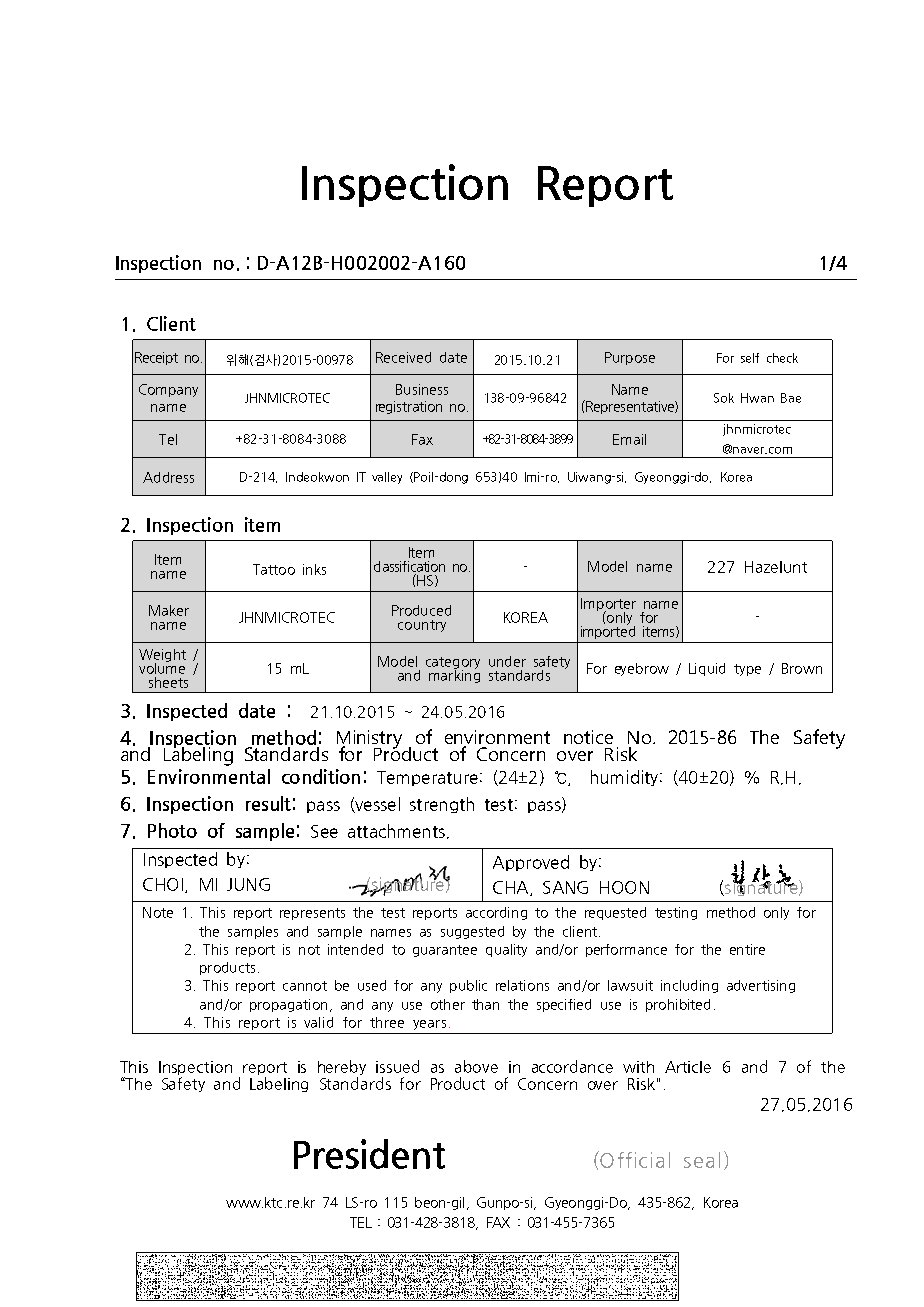 The width and height of the screenshot is (924, 1307). I want to click on condition, so click(321, 776).
